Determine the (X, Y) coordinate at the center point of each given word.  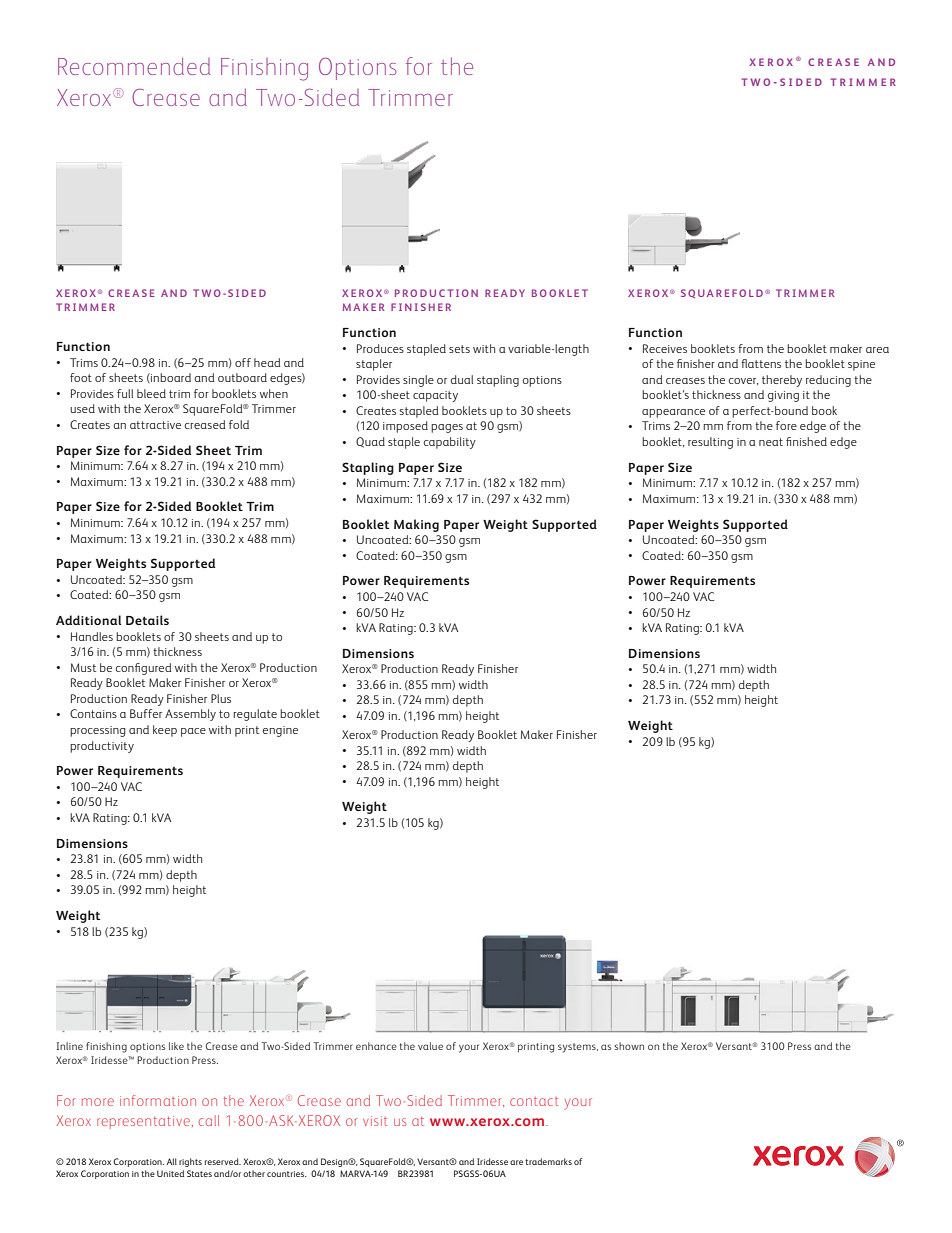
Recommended (134, 66)
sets (459, 349)
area (877, 350)
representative (143, 1122)
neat (771, 442)
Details (147, 620)
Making (416, 525)
